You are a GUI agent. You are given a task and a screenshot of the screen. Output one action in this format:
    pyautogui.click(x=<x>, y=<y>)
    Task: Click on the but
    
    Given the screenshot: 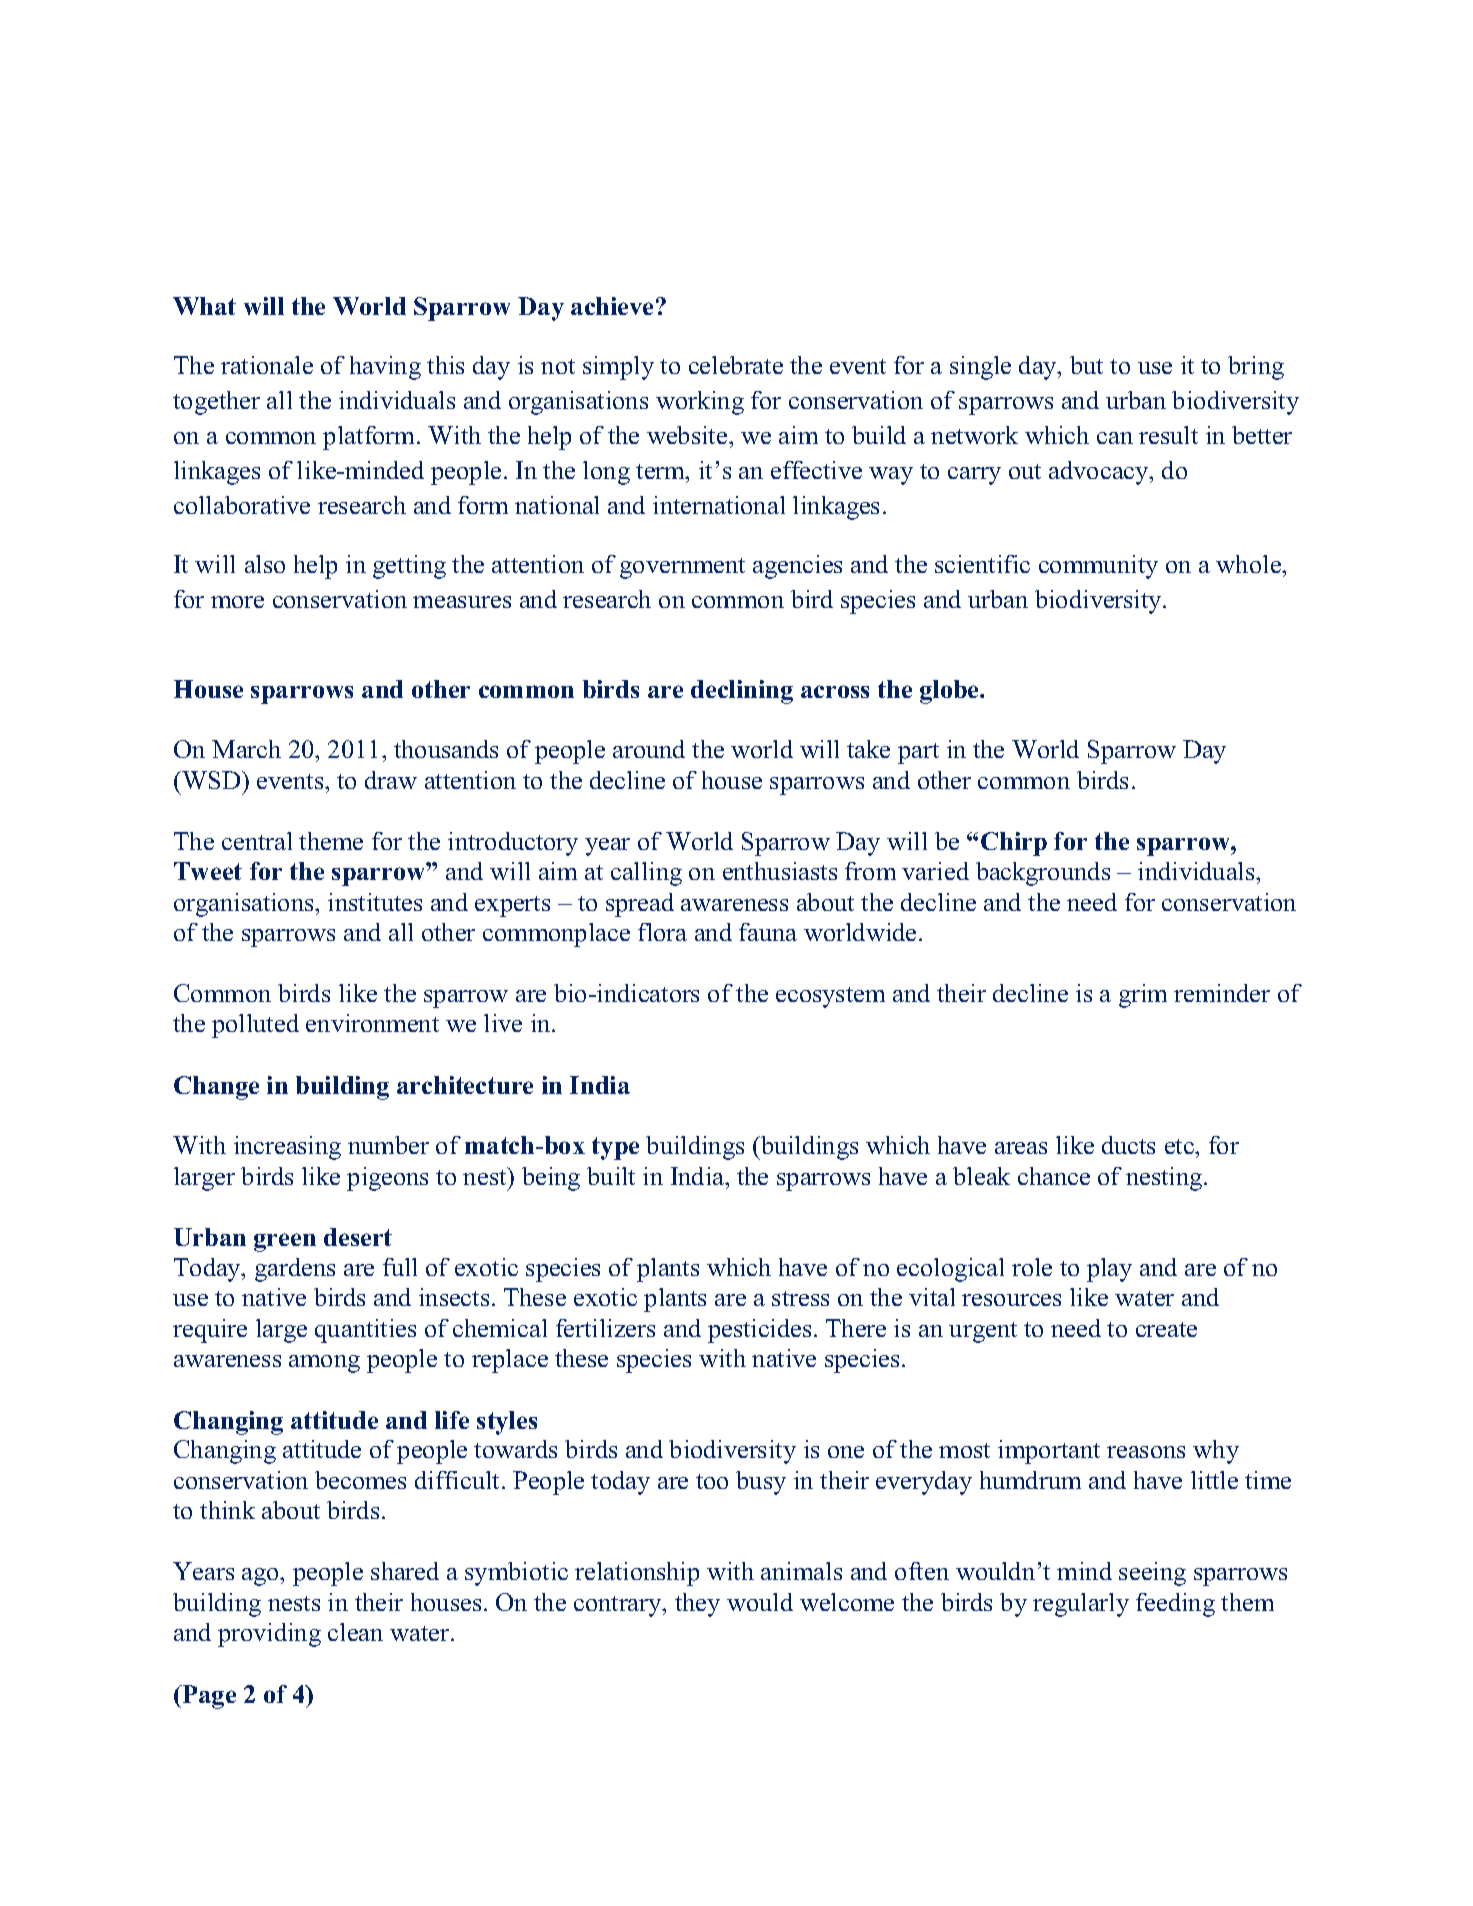 What is the action you would take?
    pyautogui.click(x=1086, y=365)
